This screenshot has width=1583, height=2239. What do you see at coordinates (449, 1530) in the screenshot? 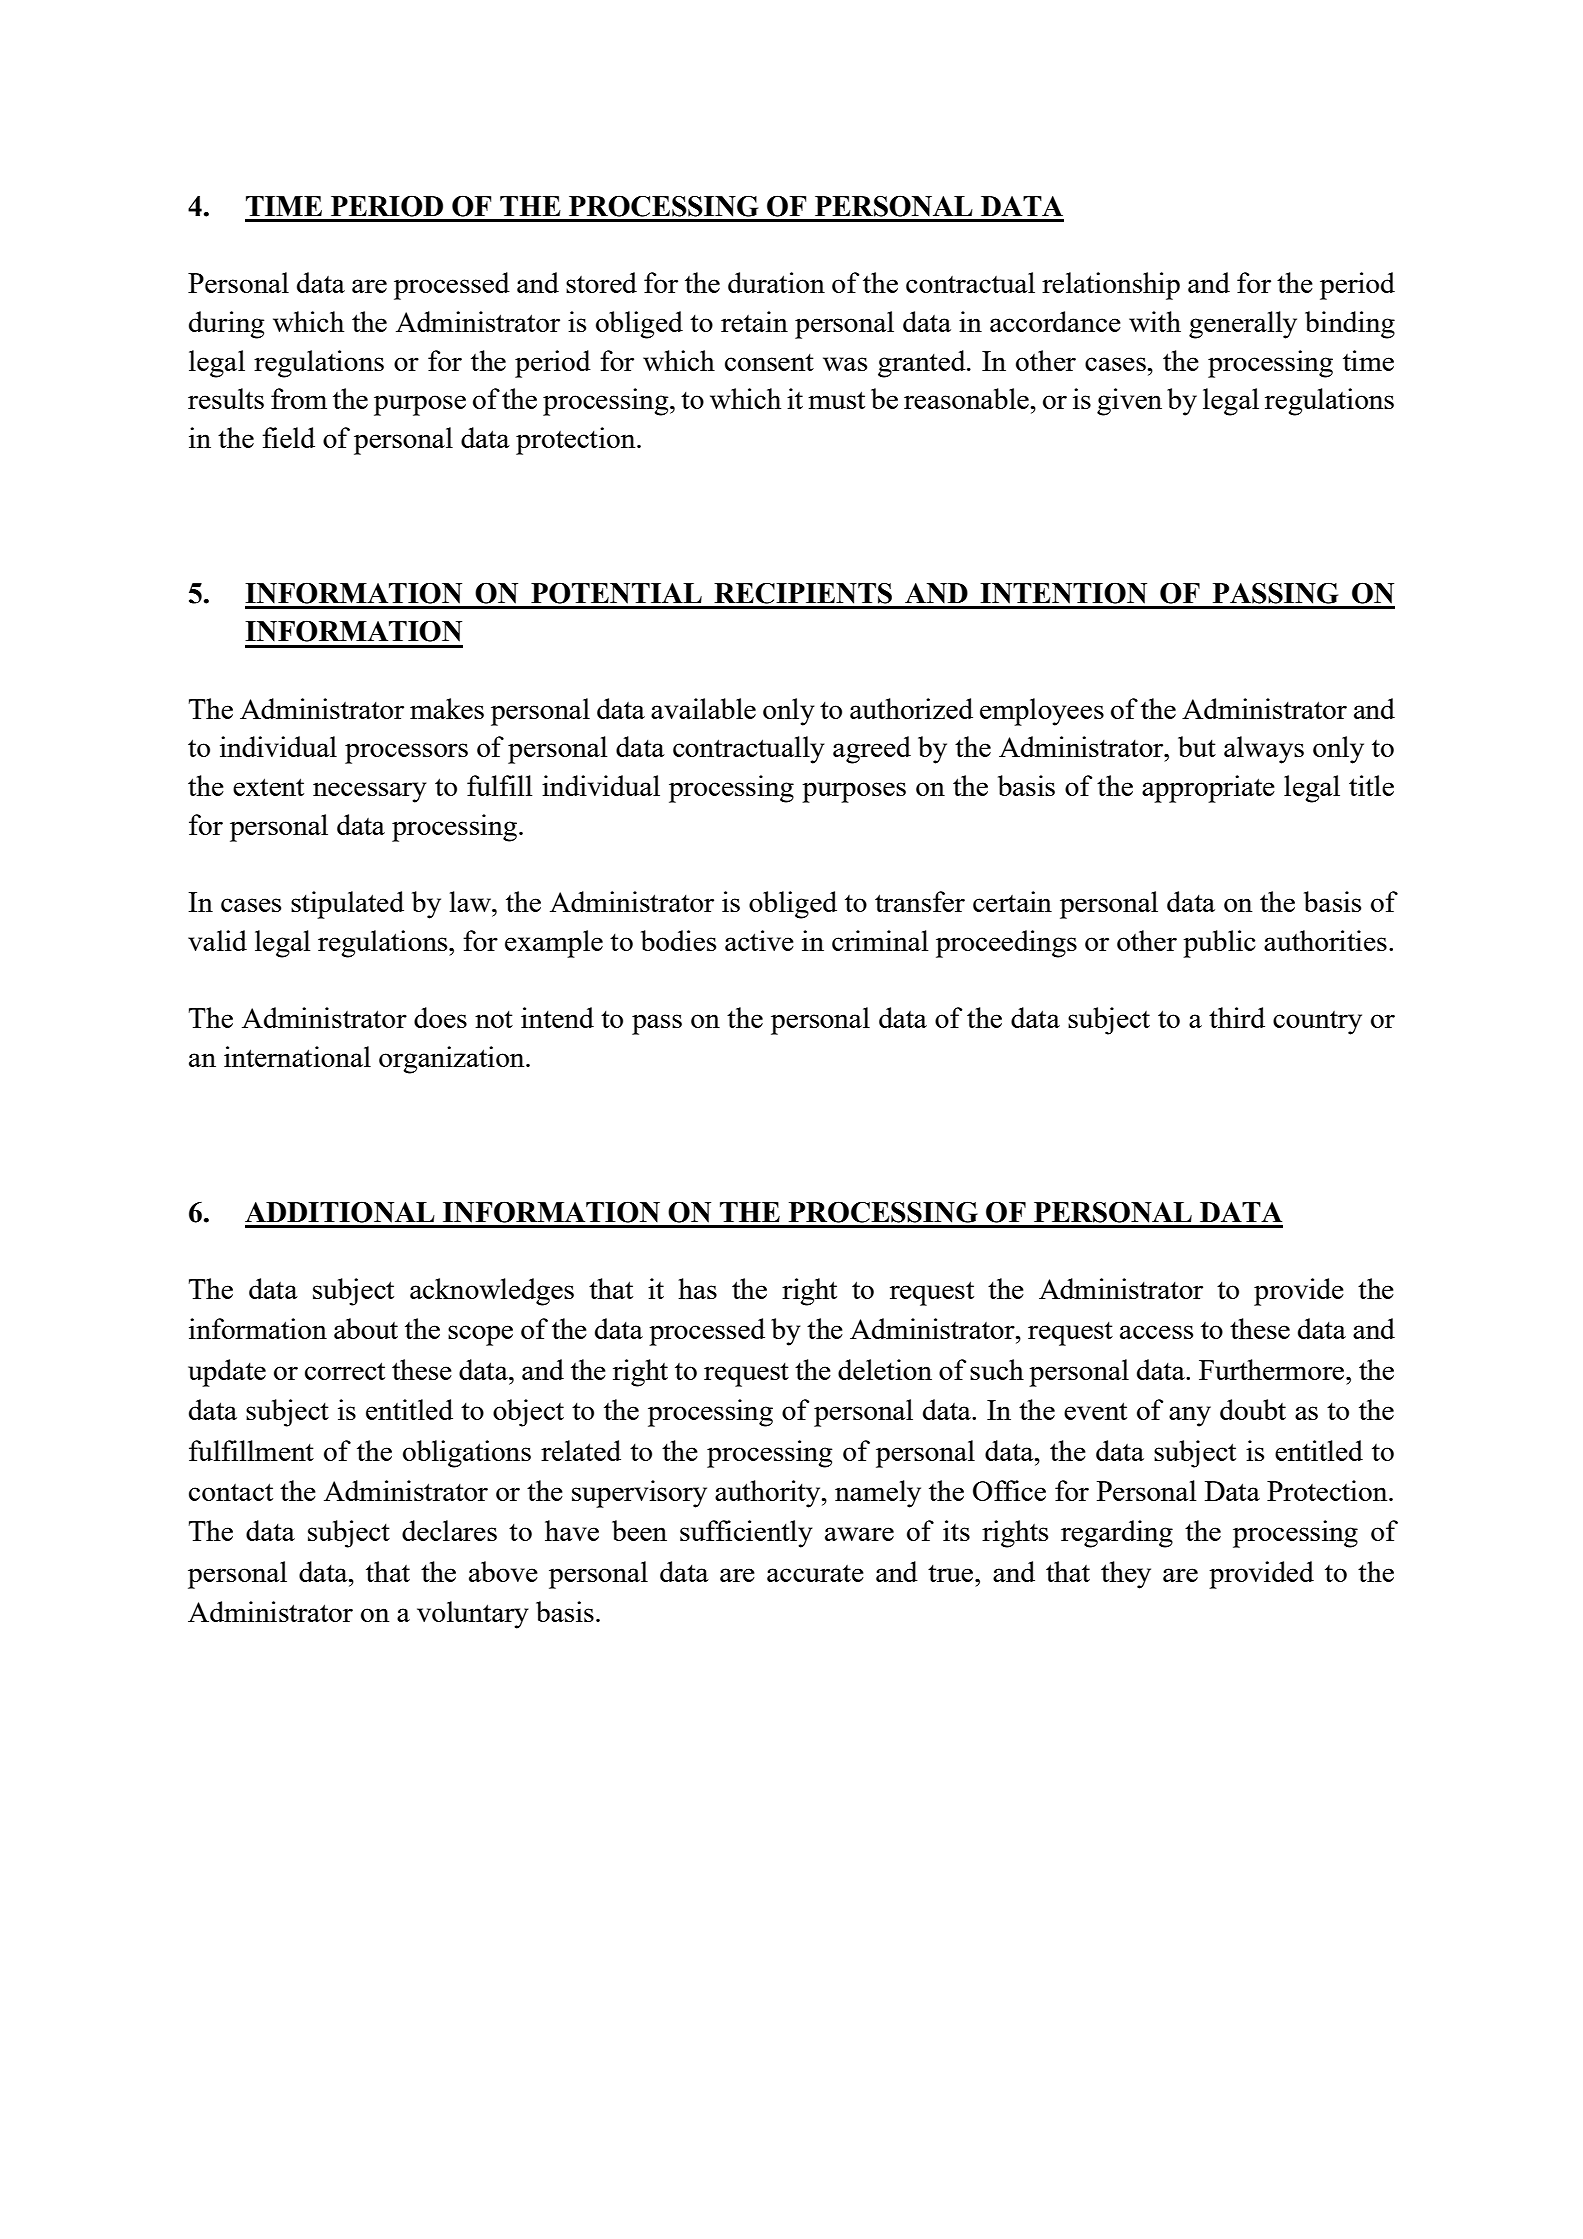
I see `declares` at bounding box center [449, 1530].
